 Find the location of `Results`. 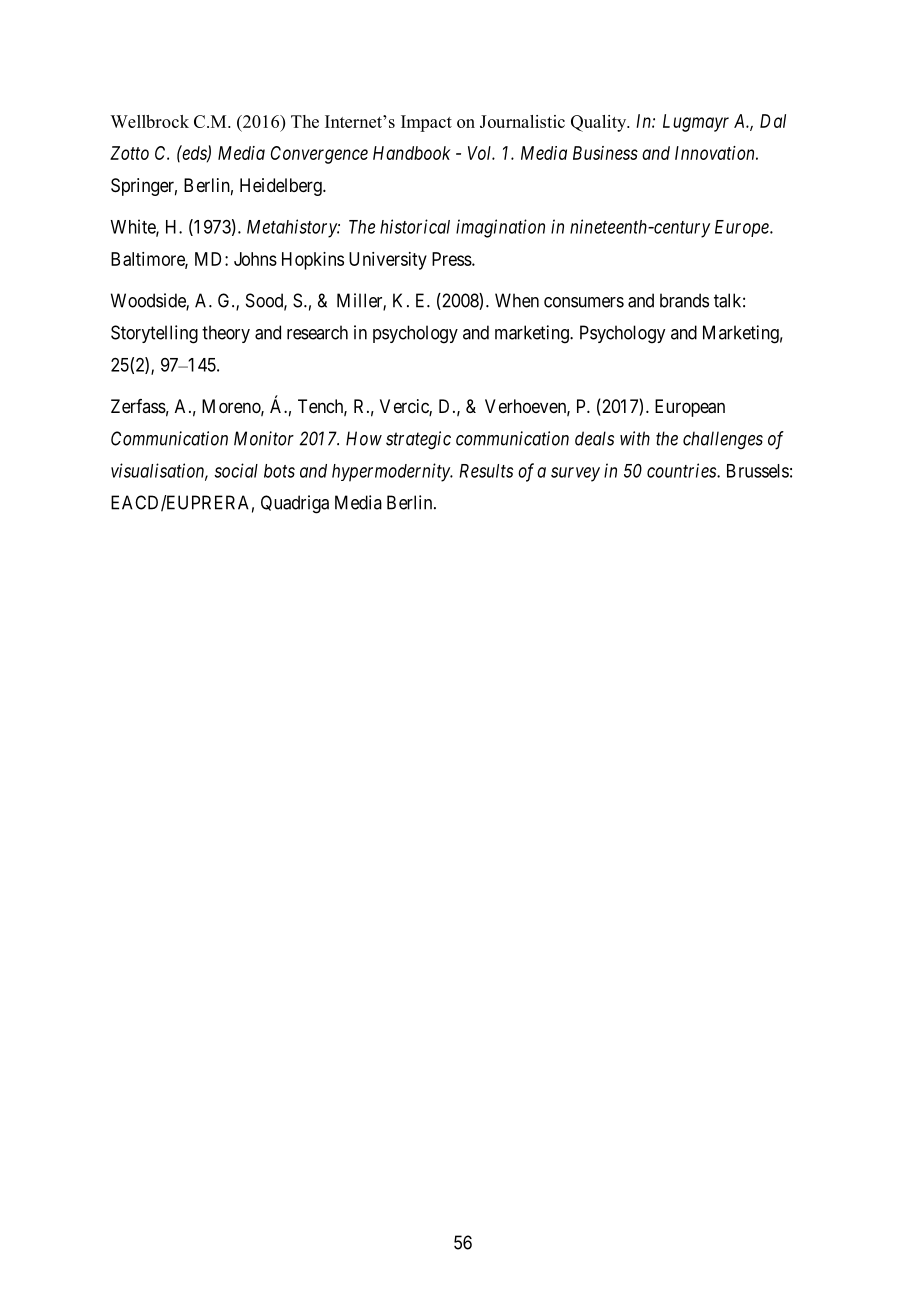

Results is located at coordinates (486, 471).
